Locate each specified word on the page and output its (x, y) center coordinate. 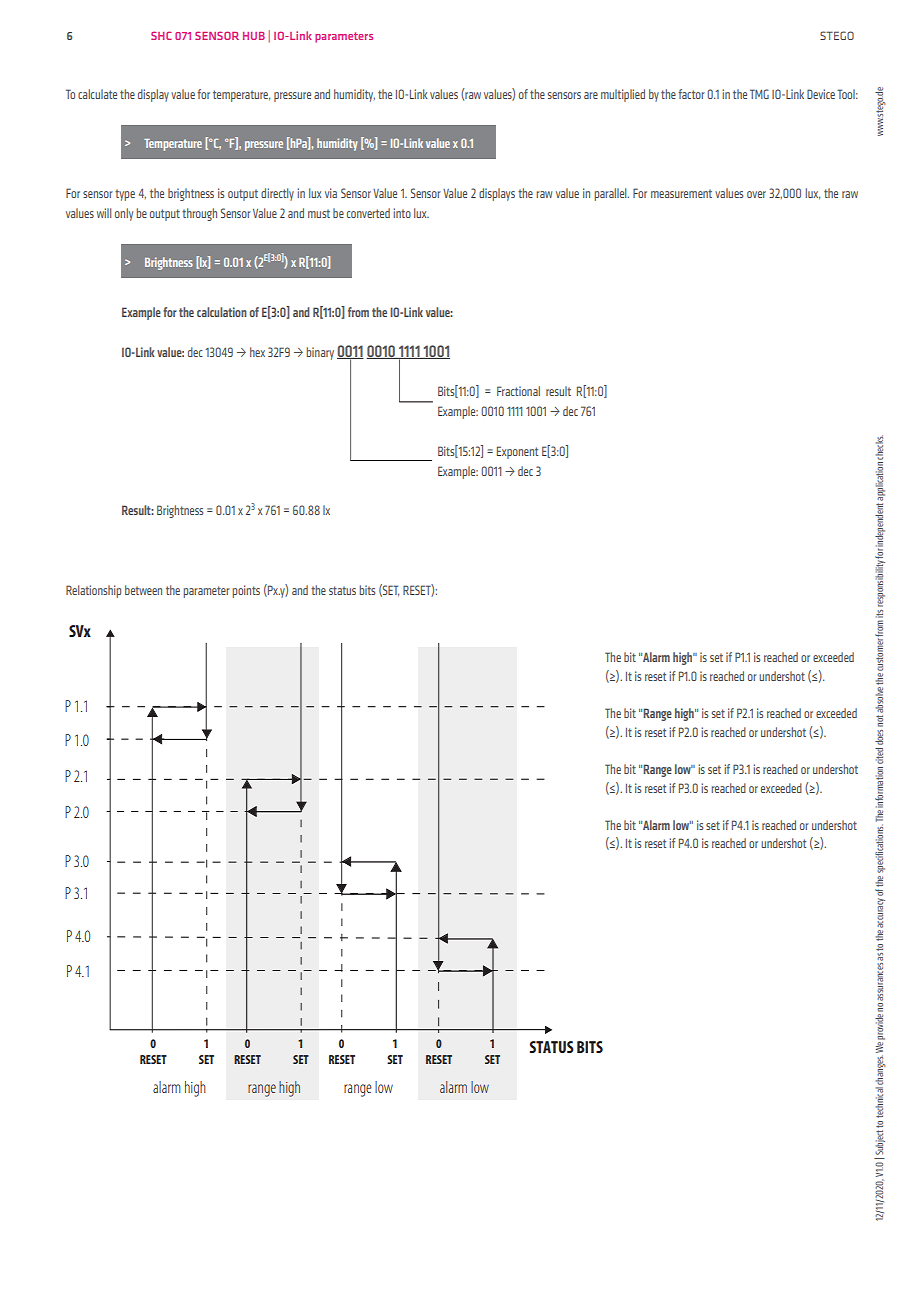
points (246, 591)
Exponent (517, 452)
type (125, 195)
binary (320, 353)
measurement (681, 193)
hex (257, 352)
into (402, 213)
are (591, 95)
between (143, 590)
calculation (222, 312)
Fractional (518, 391)
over (756, 194)
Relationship (93, 591)
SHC (161, 35)
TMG (759, 94)
